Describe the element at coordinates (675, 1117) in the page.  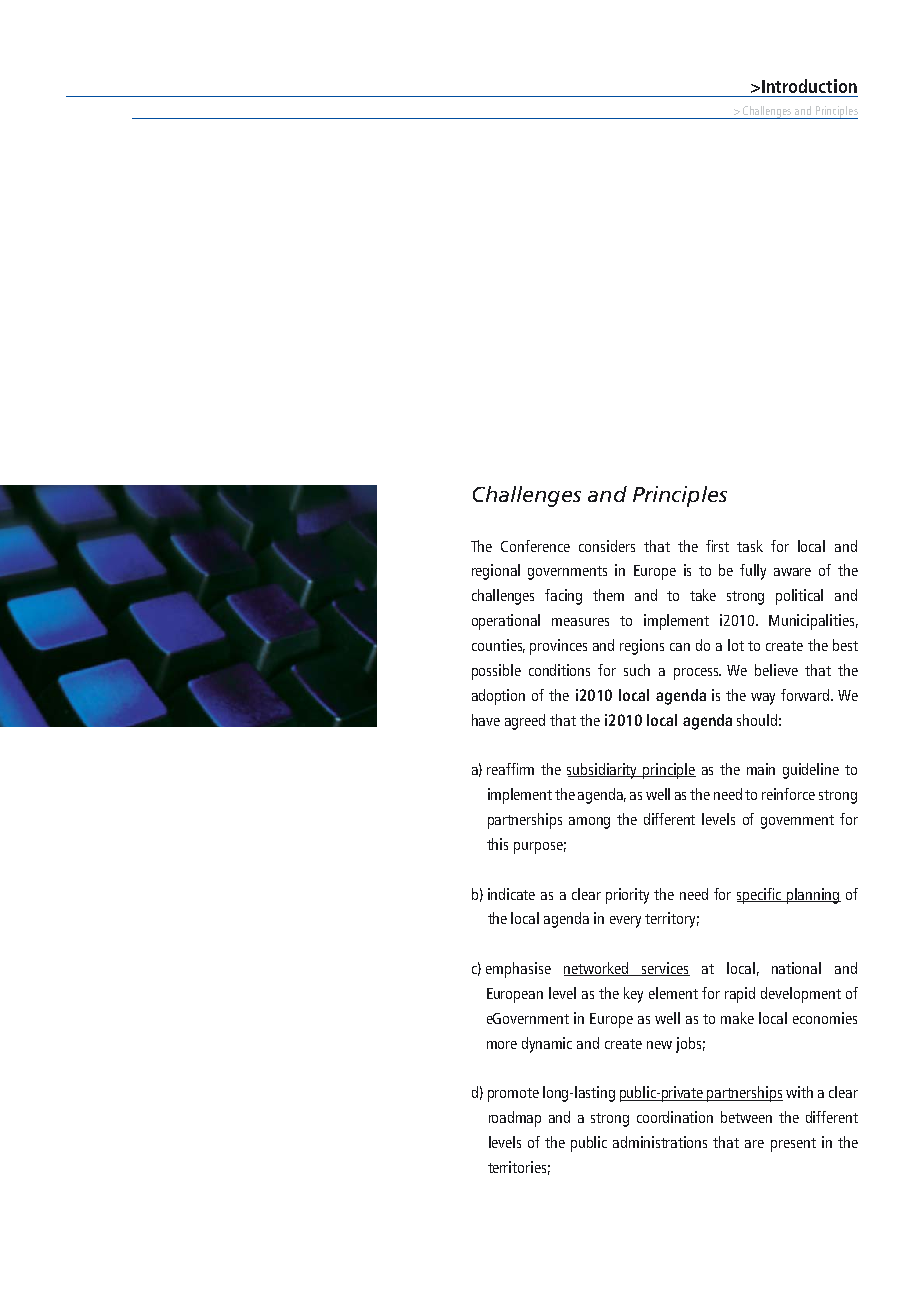
I see `coordination` at that location.
